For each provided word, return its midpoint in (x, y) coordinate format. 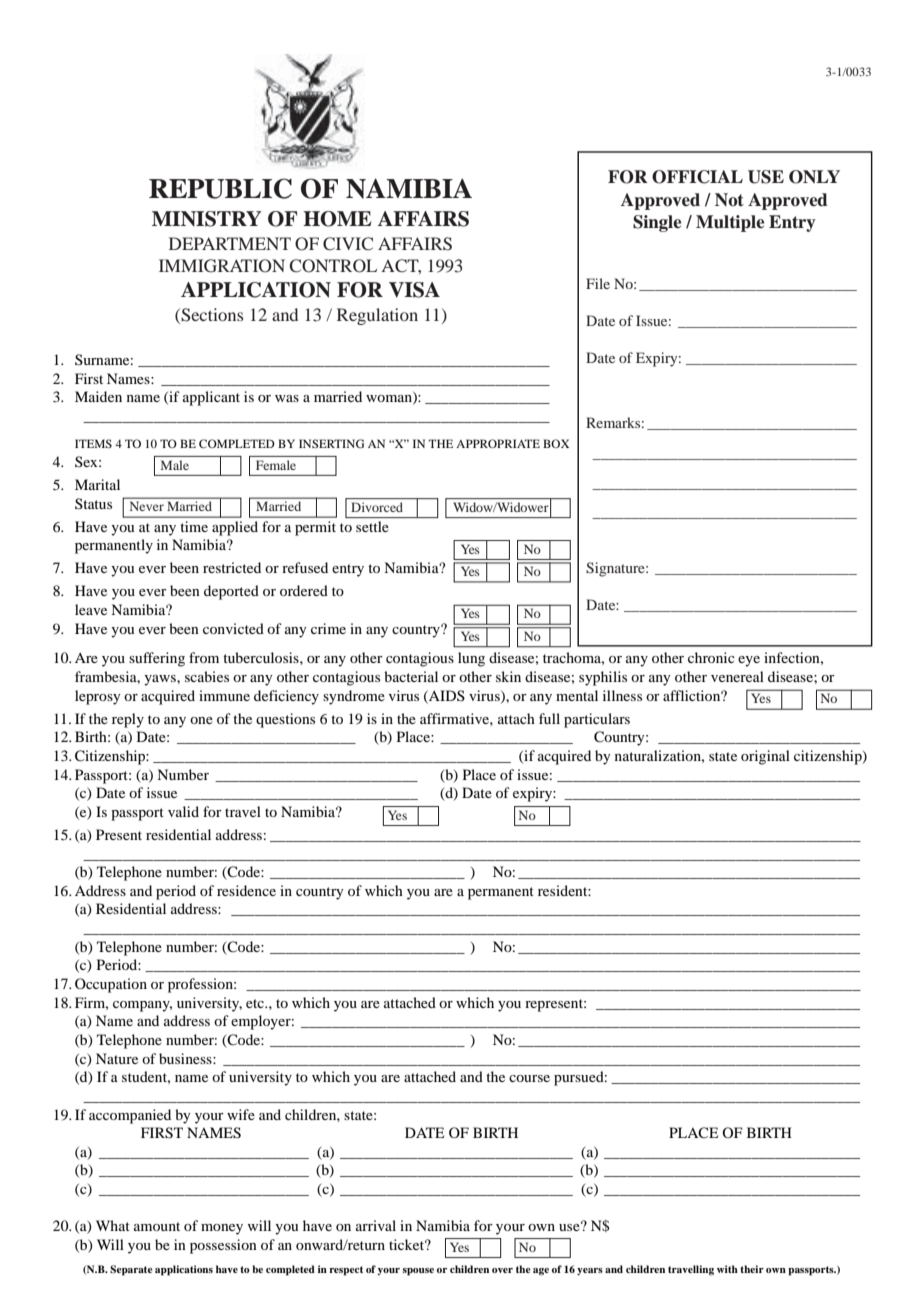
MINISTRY (206, 219)
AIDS (446, 696)
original (765, 757)
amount (157, 1226)
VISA (414, 290)
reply (128, 720)
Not (729, 200)
